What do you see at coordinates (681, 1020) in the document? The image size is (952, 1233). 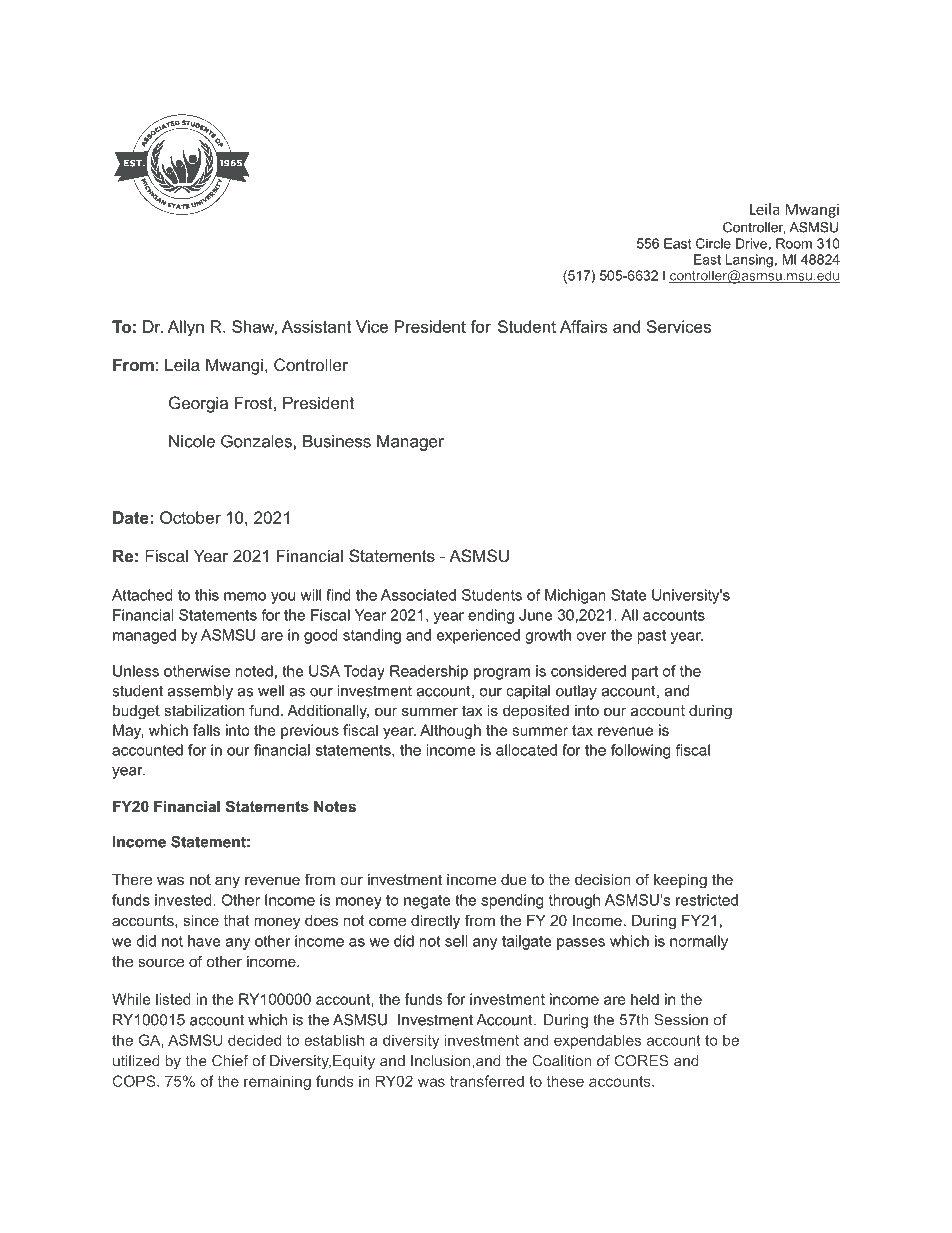 I see `Session` at bounding box center [681, 1020].
